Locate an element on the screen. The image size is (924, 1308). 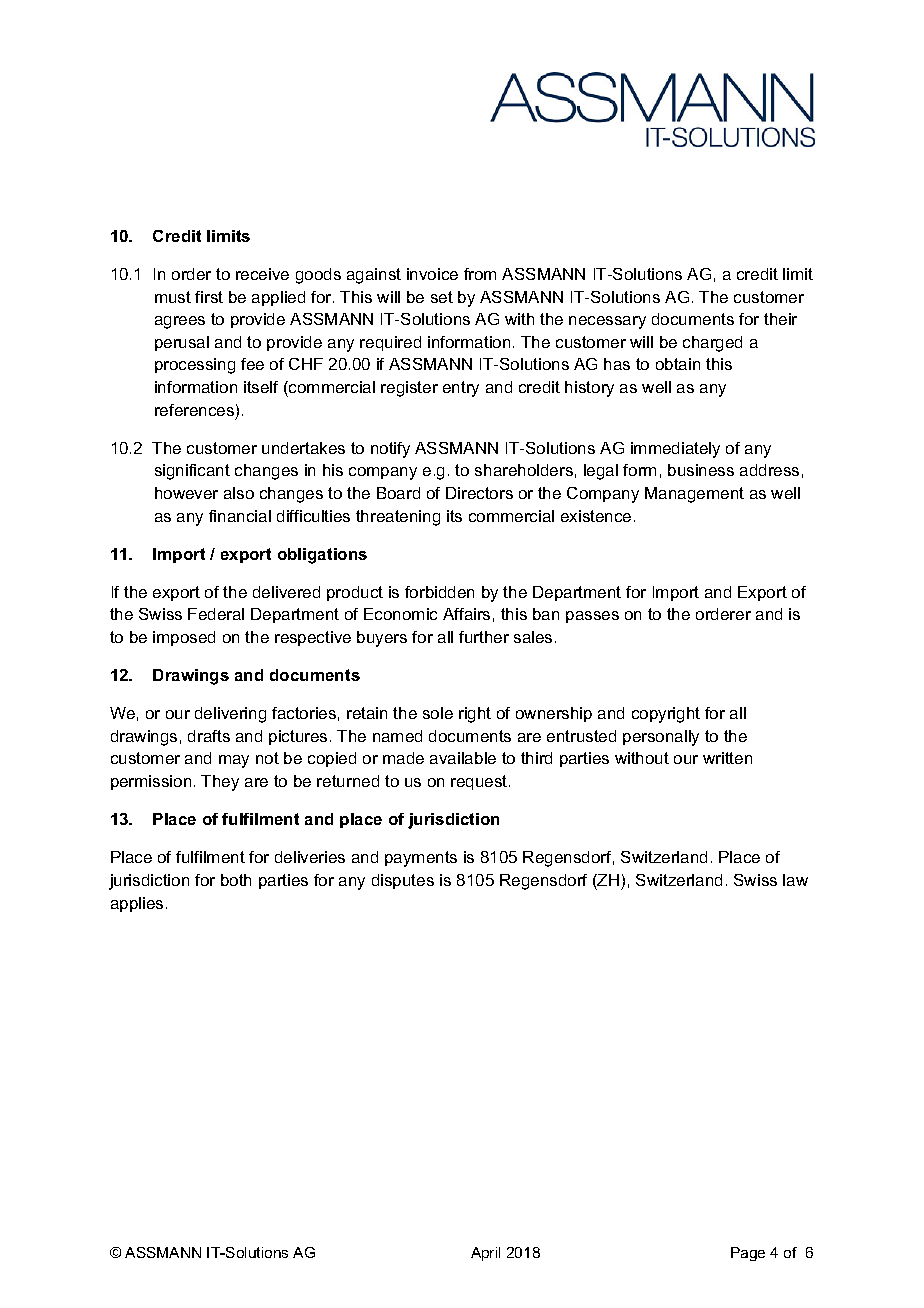
law is located at coordinates (795, 880).
